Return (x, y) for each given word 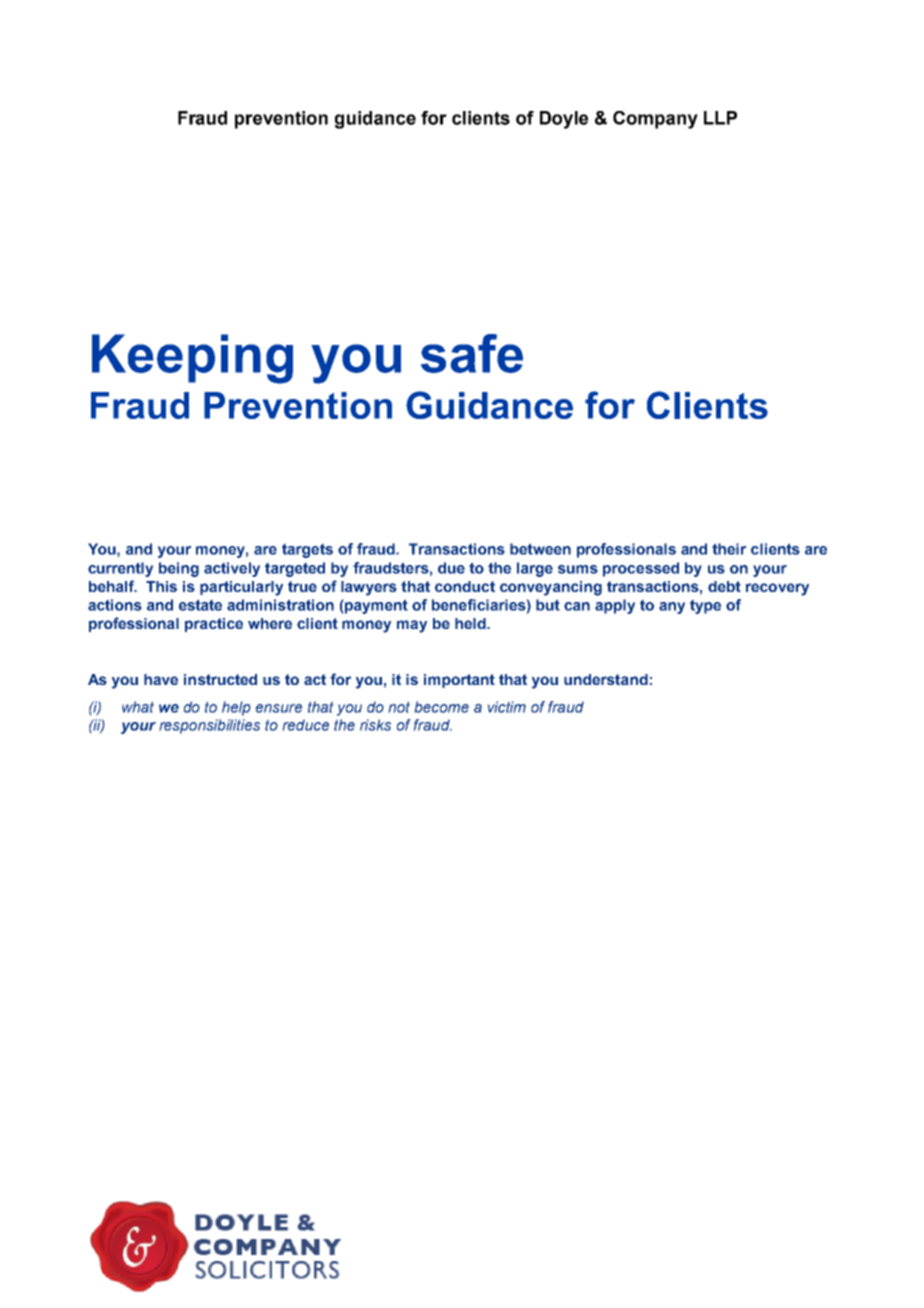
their (729, 549)
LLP (720, 118)
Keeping (192, 359)
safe (472, 353)
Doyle (564, 120)
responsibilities (209, 726)
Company (655, 120)
